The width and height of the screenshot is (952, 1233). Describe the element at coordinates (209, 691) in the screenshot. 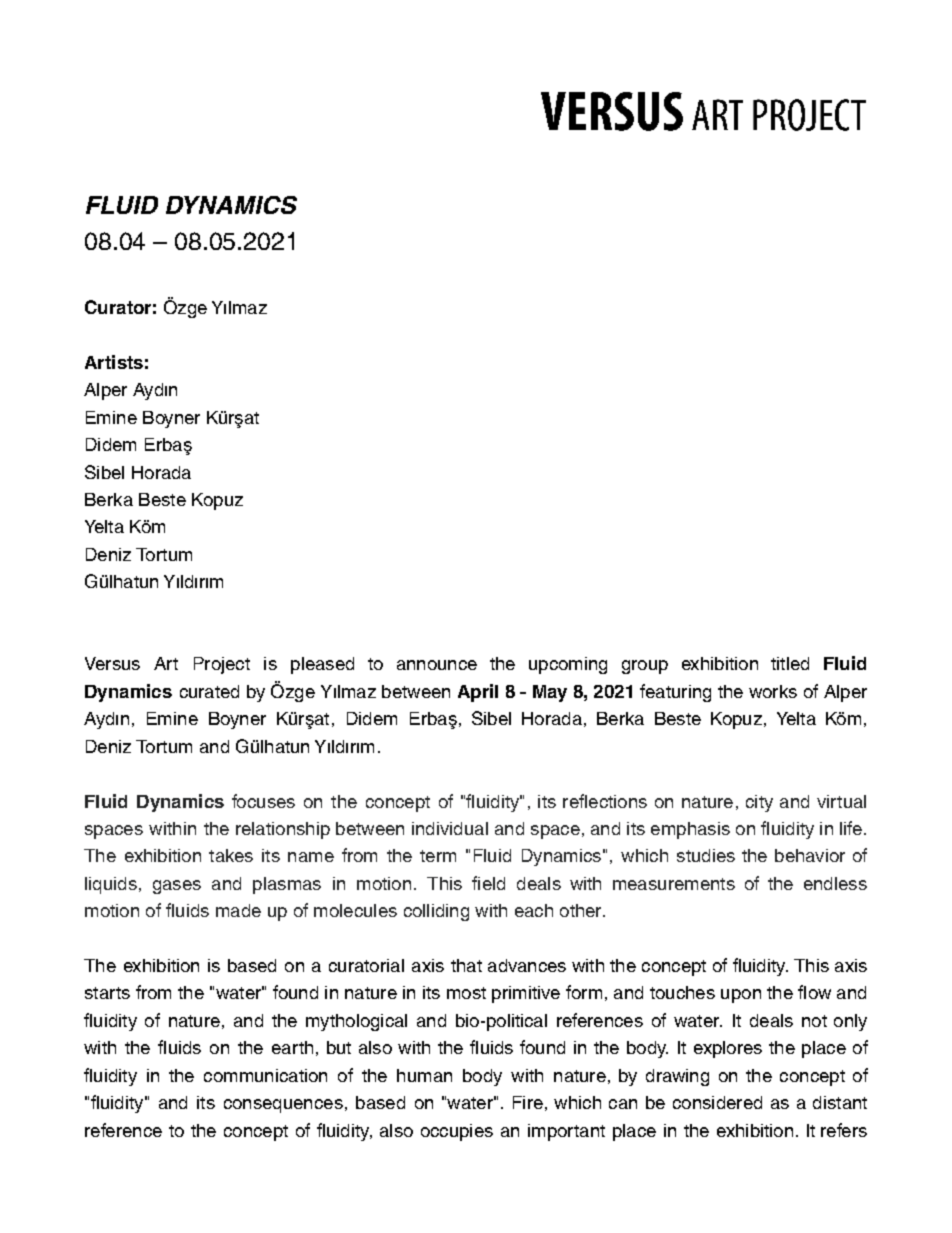

I see `curated` at that location.
